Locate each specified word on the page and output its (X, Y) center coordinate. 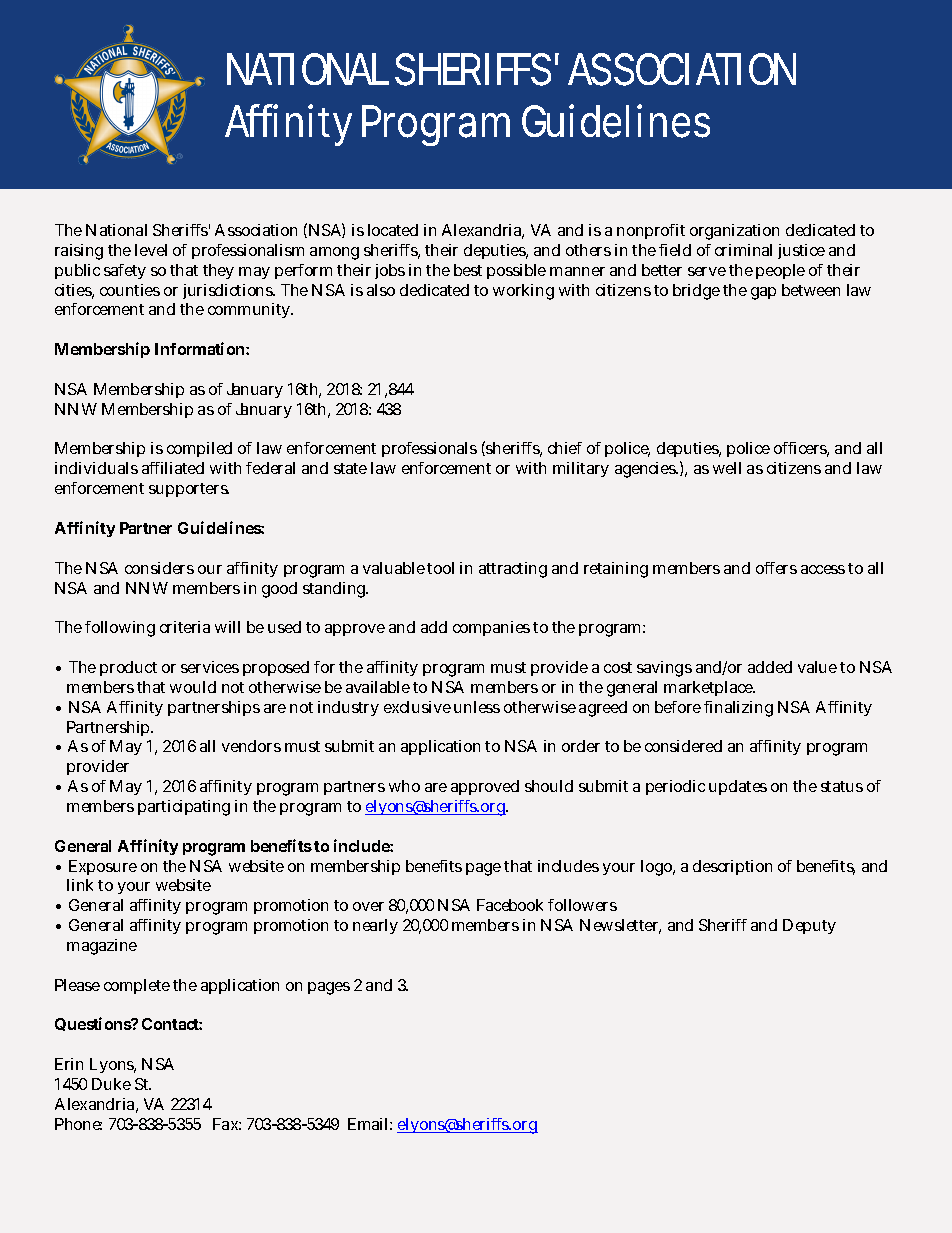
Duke (111, 1084)
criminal (743, 250)
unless (477, 707)
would (193, 687)
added (770, 667)
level (151, 250)
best (468, 270)
